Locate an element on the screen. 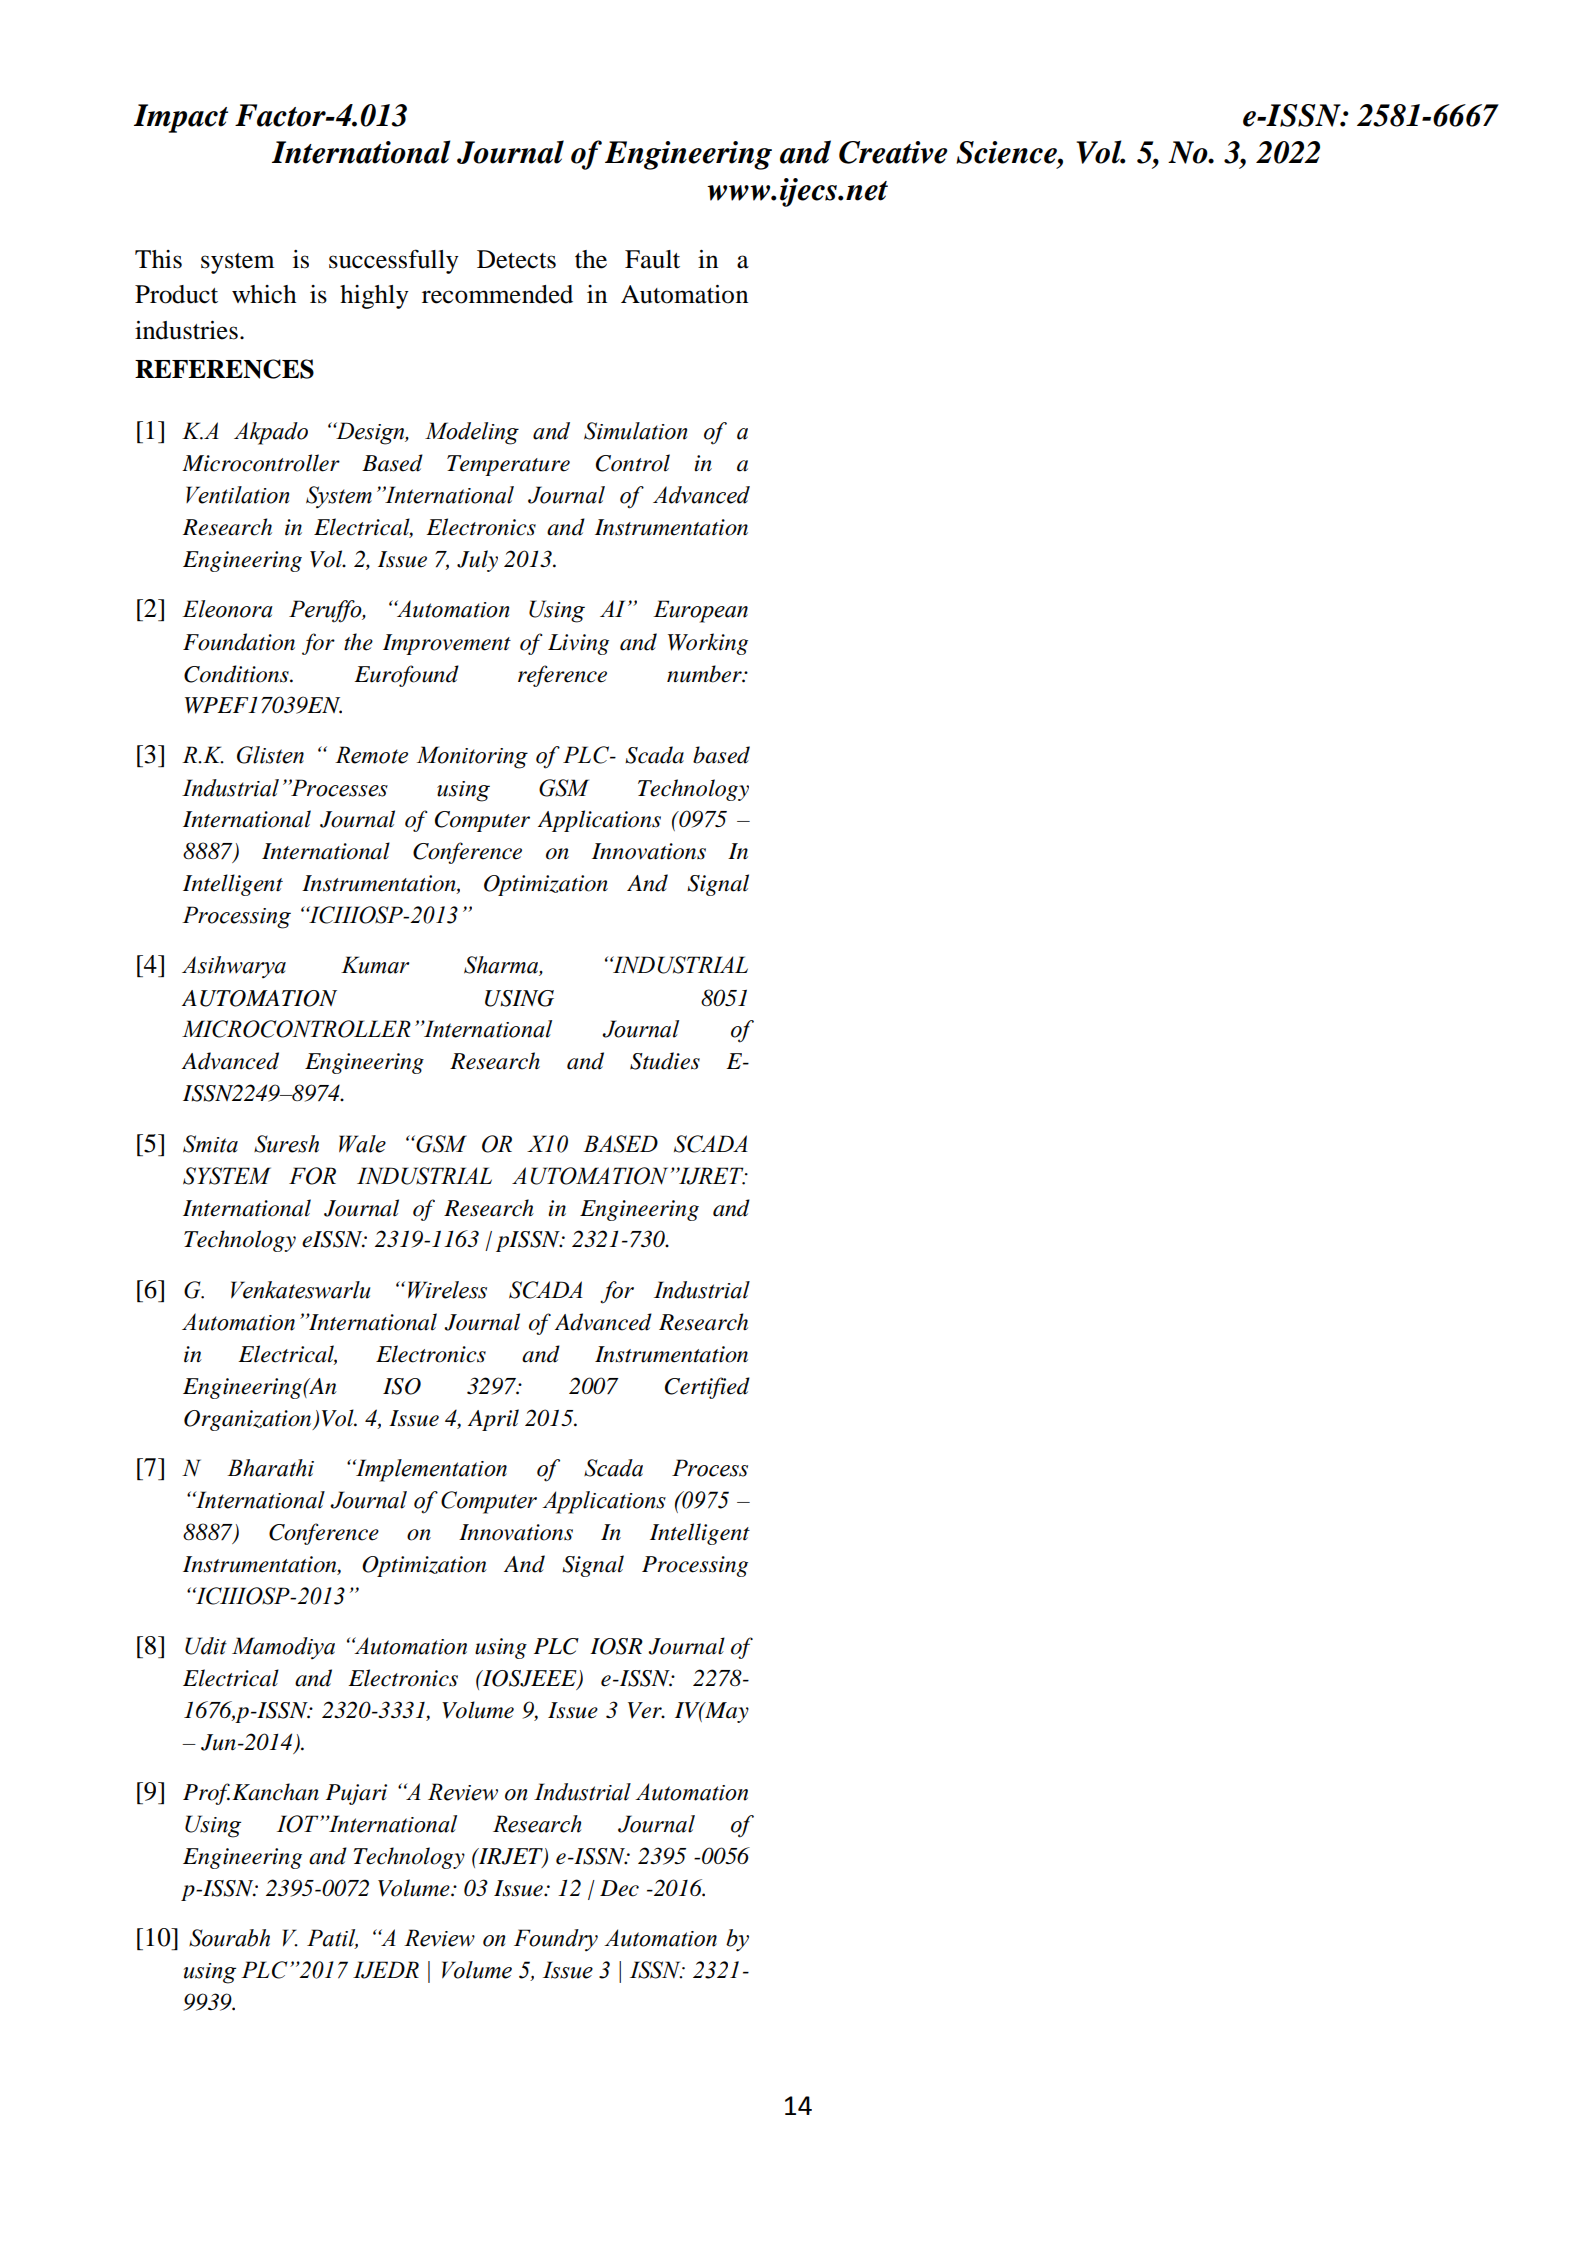  Certified is located at coordinates (707, 1388).
